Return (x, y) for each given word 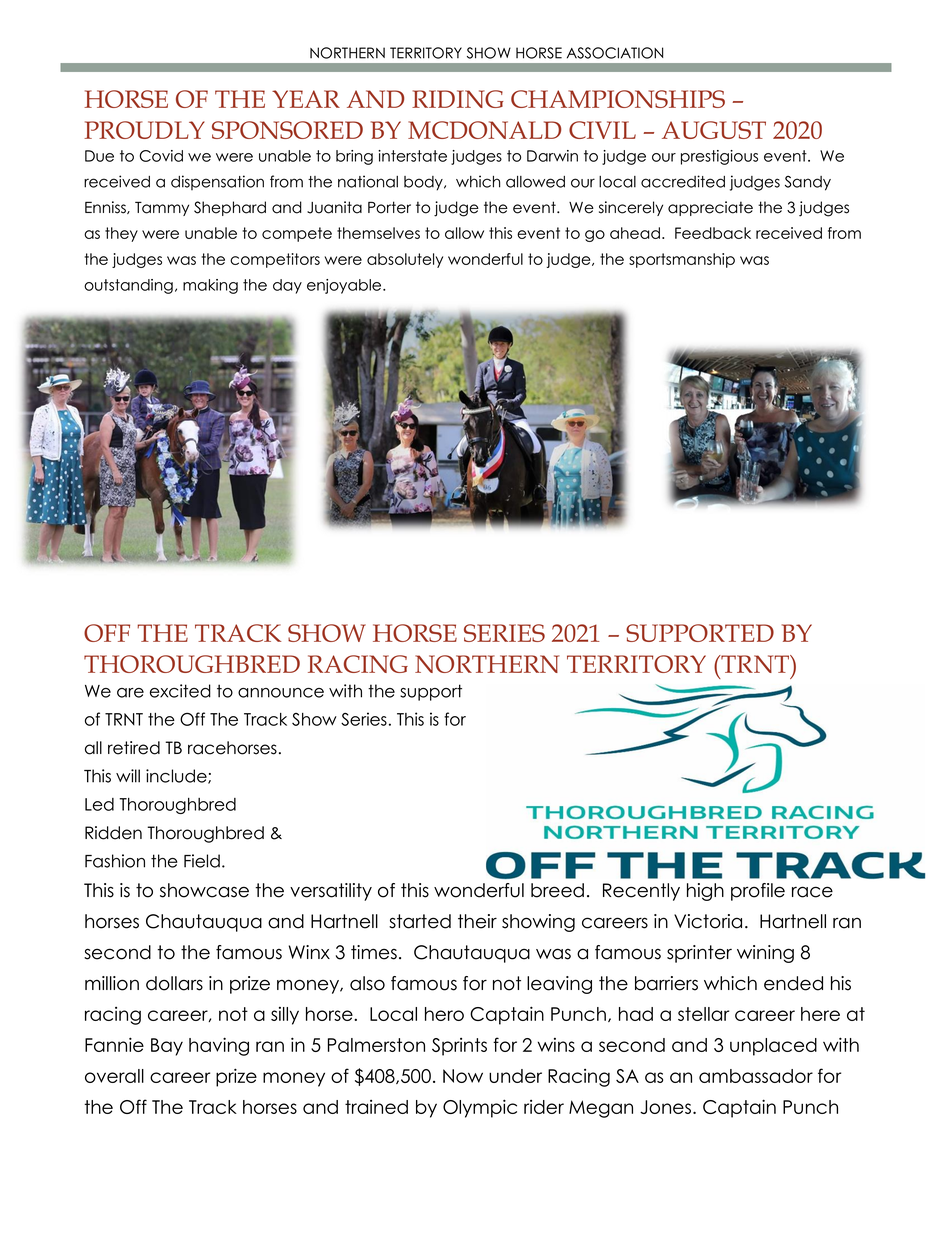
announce (281, 693)
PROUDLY (144, 130)
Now (463, 1076)
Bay (167, 1047)
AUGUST (714, 130)
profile (758, 892)
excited (180, 691)
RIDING (458, 99)
